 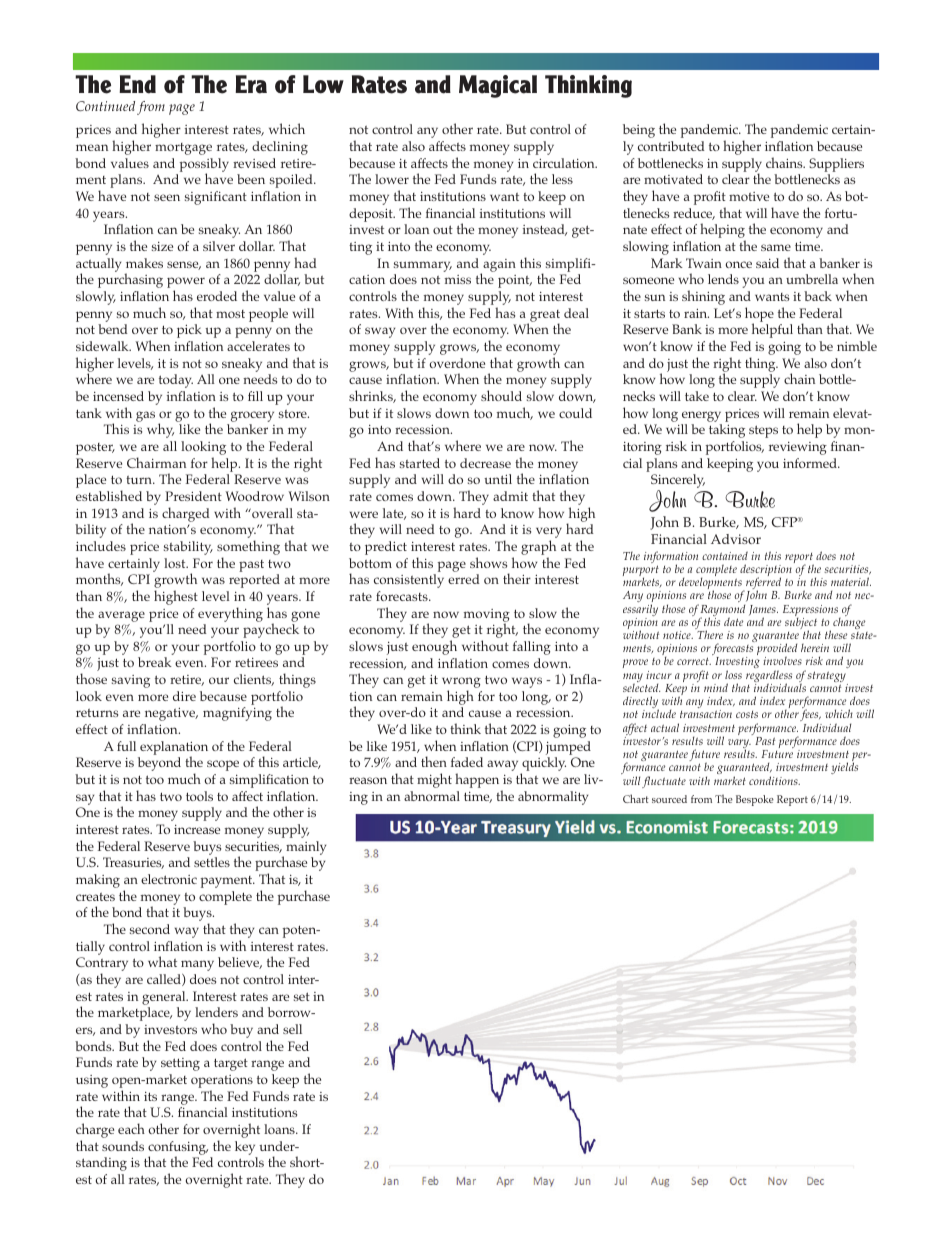 What do you see at coordinates (763, 611) in the screenshot?
I see `James` at bounding box center [763, 611].
